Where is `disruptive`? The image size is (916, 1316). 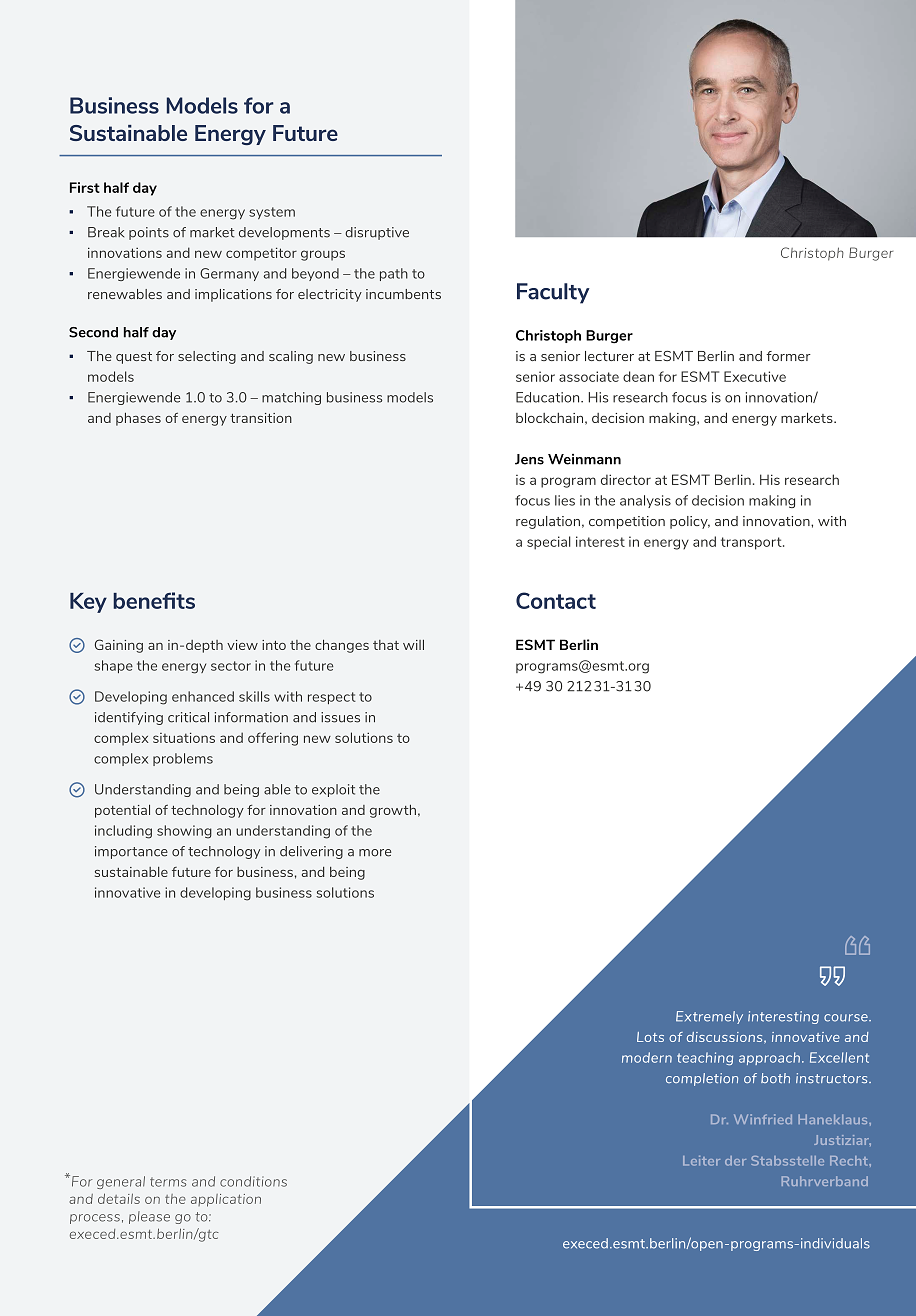 disruptive is located at coordinates (377, 233).
